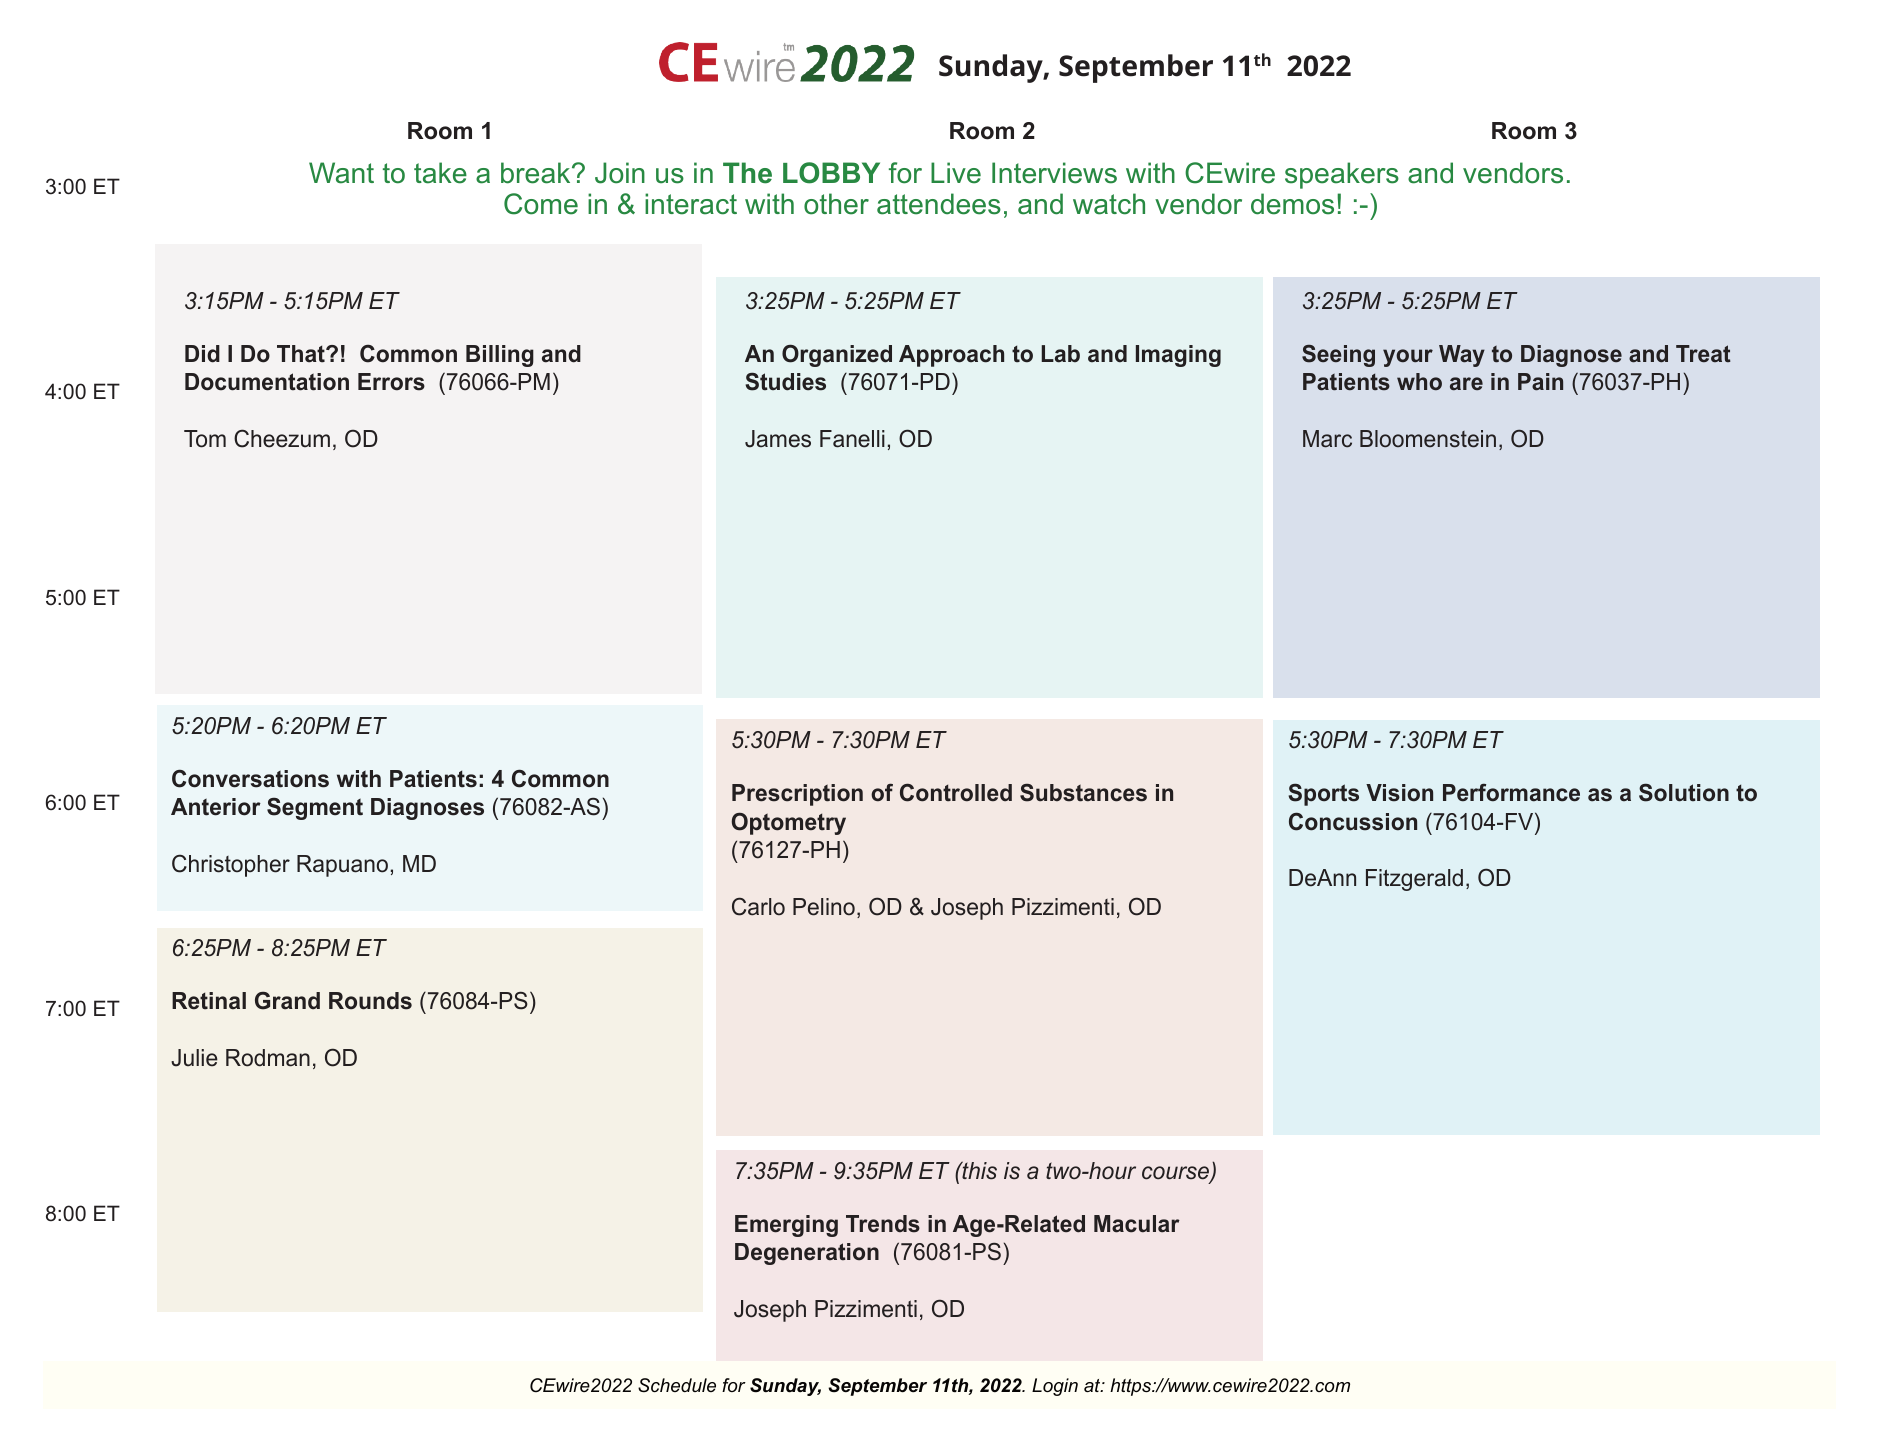 The image size is (1879, 1452). What do you see at coordinates (341, 173) in the screenshot?
I see `Want` at bounding box center [341, 173].
